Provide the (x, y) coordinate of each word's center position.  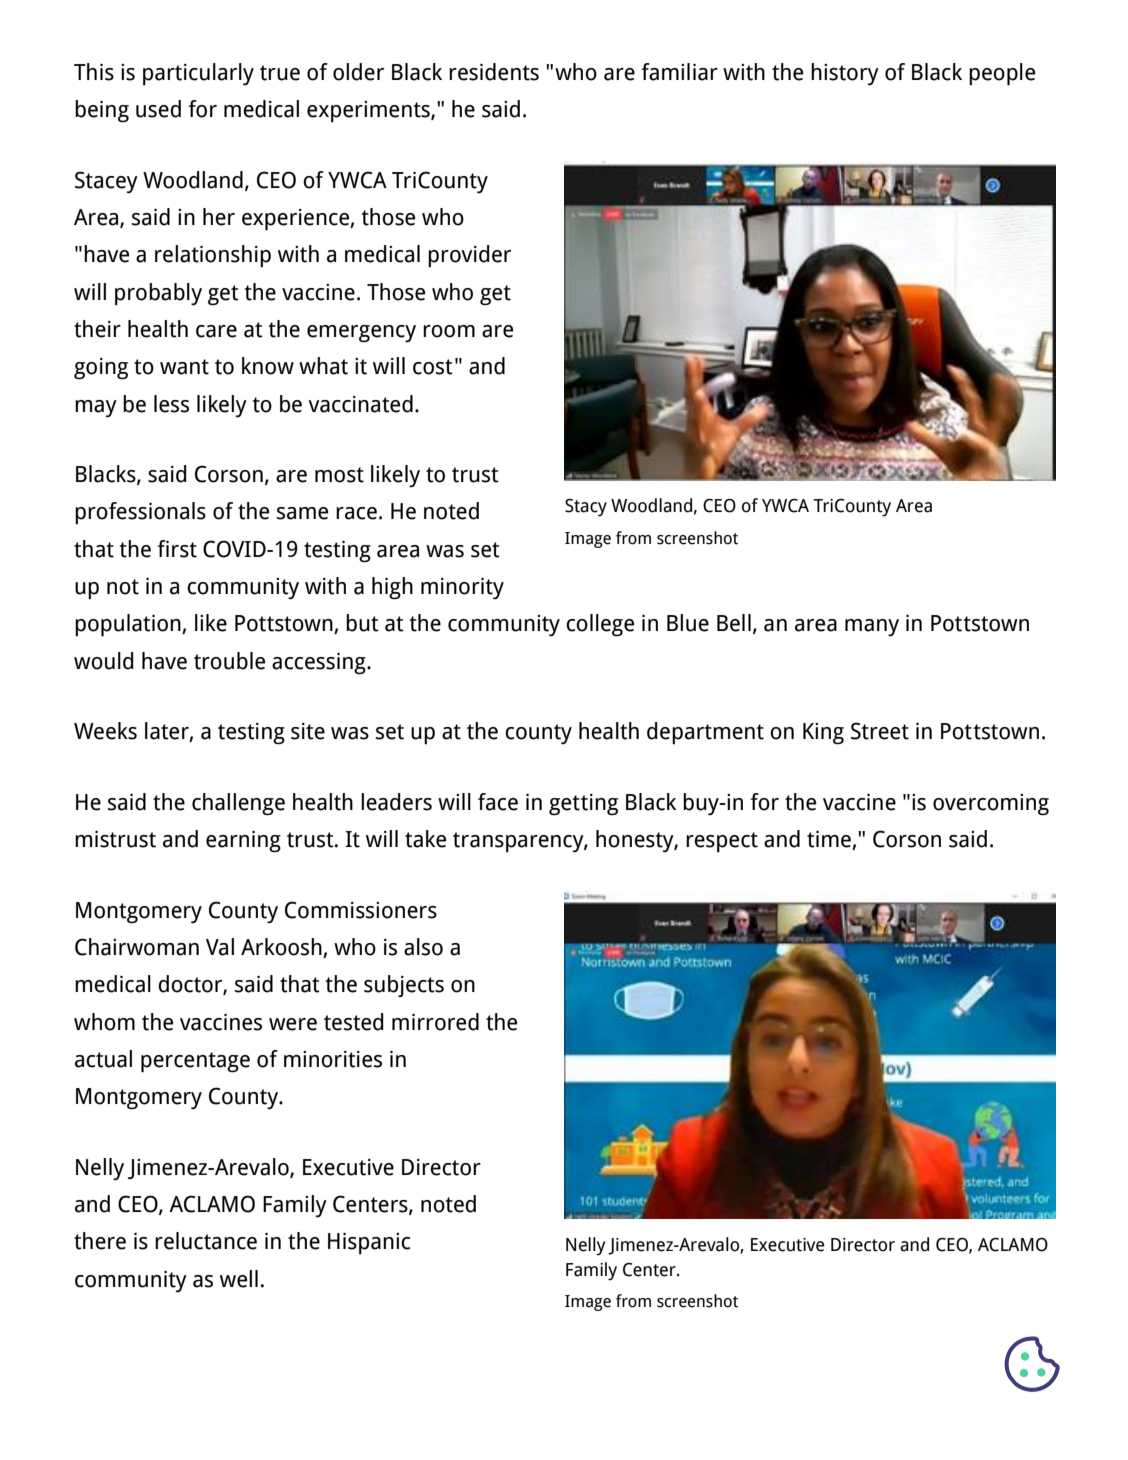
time (830, 840)
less (171, 404)
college (600, 625)
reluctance (206, 1241)
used (158, 109)
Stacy (586, 507)
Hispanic (369, 1243)
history (845, 74)
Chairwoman (137, 947)
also (423, 947)
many (872, 627)
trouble (229, 661)
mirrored (435, 1022)
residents (494, 72)
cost (433, 367)
